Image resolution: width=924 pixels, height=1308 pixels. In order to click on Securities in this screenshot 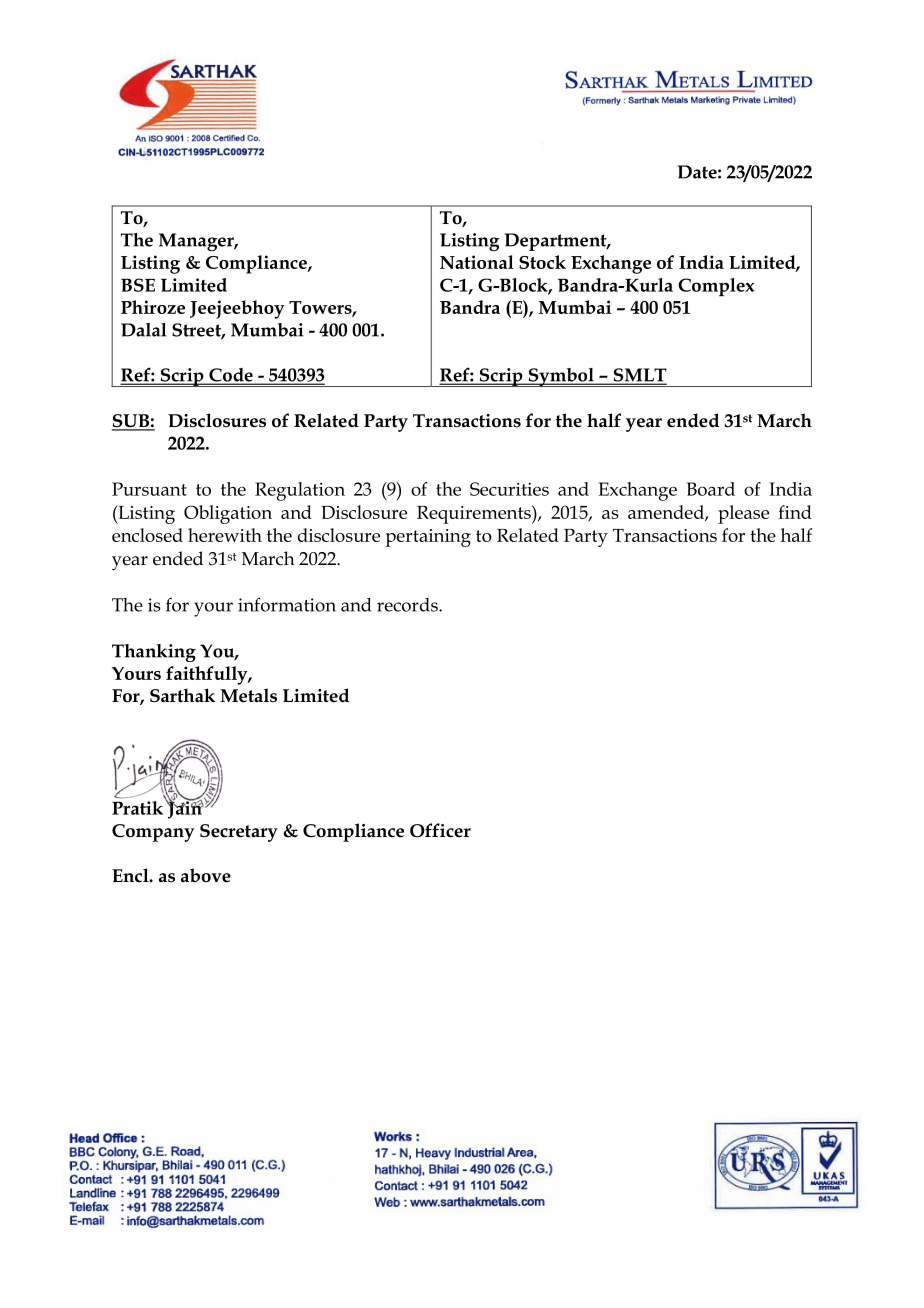, I will do `click(509, 489)`.
